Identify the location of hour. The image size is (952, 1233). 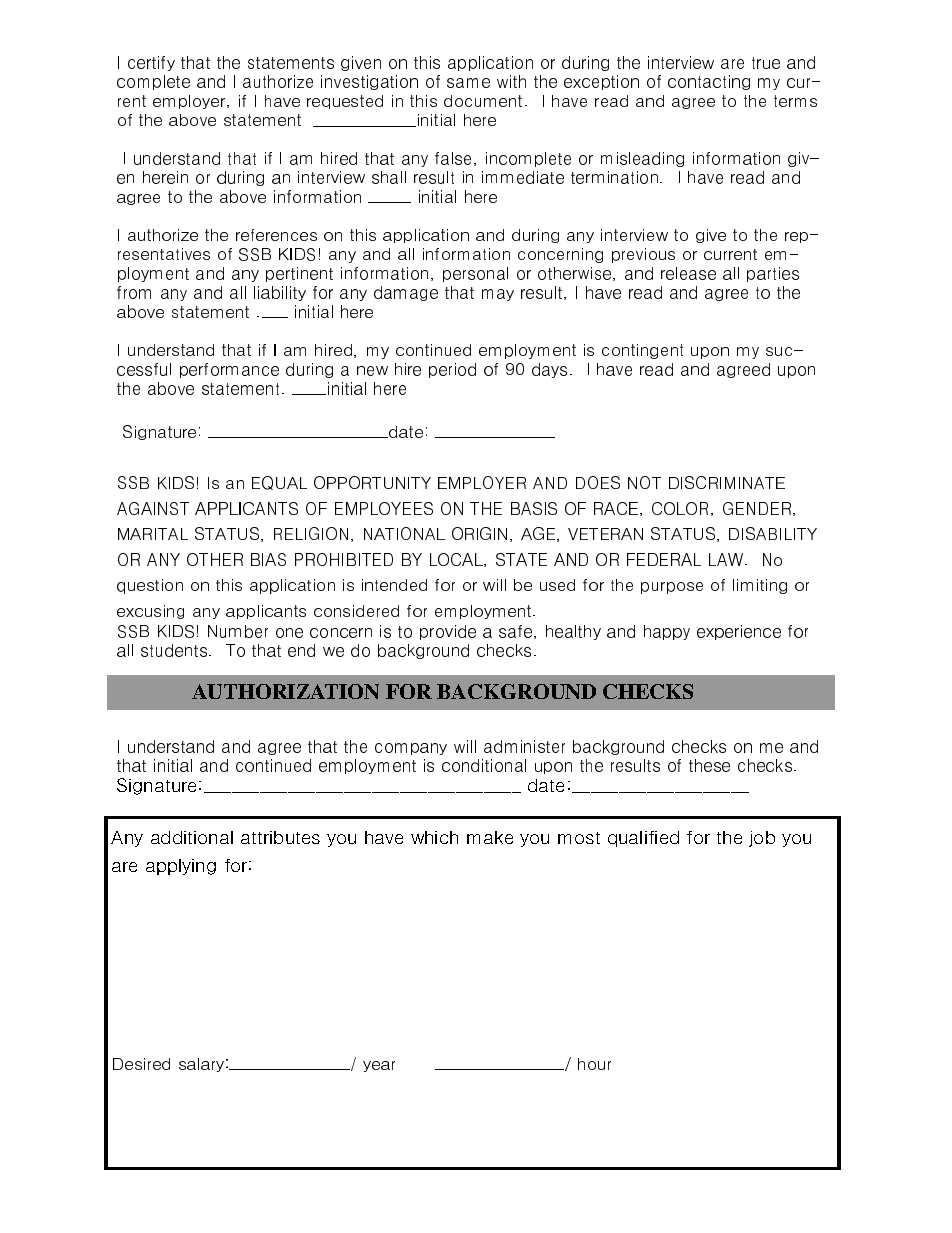
(594, 1064).
